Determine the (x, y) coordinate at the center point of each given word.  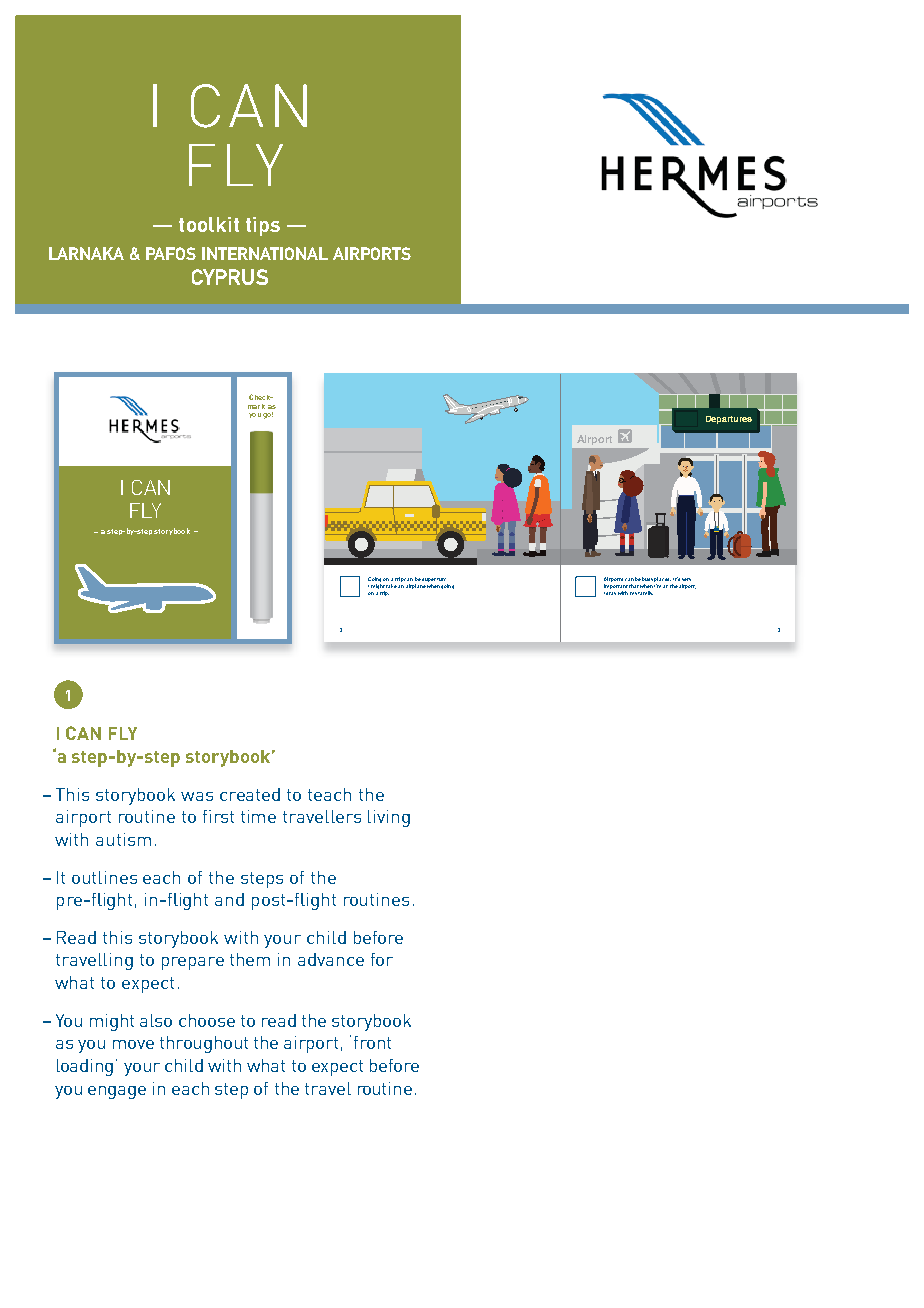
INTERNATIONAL (265, 253)
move (133, 1044)
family (645, 593)
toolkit (209, 224)
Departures (729, 420)
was (197, 796)
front (372, 1042)
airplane (416, 586)
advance (331, 959)
